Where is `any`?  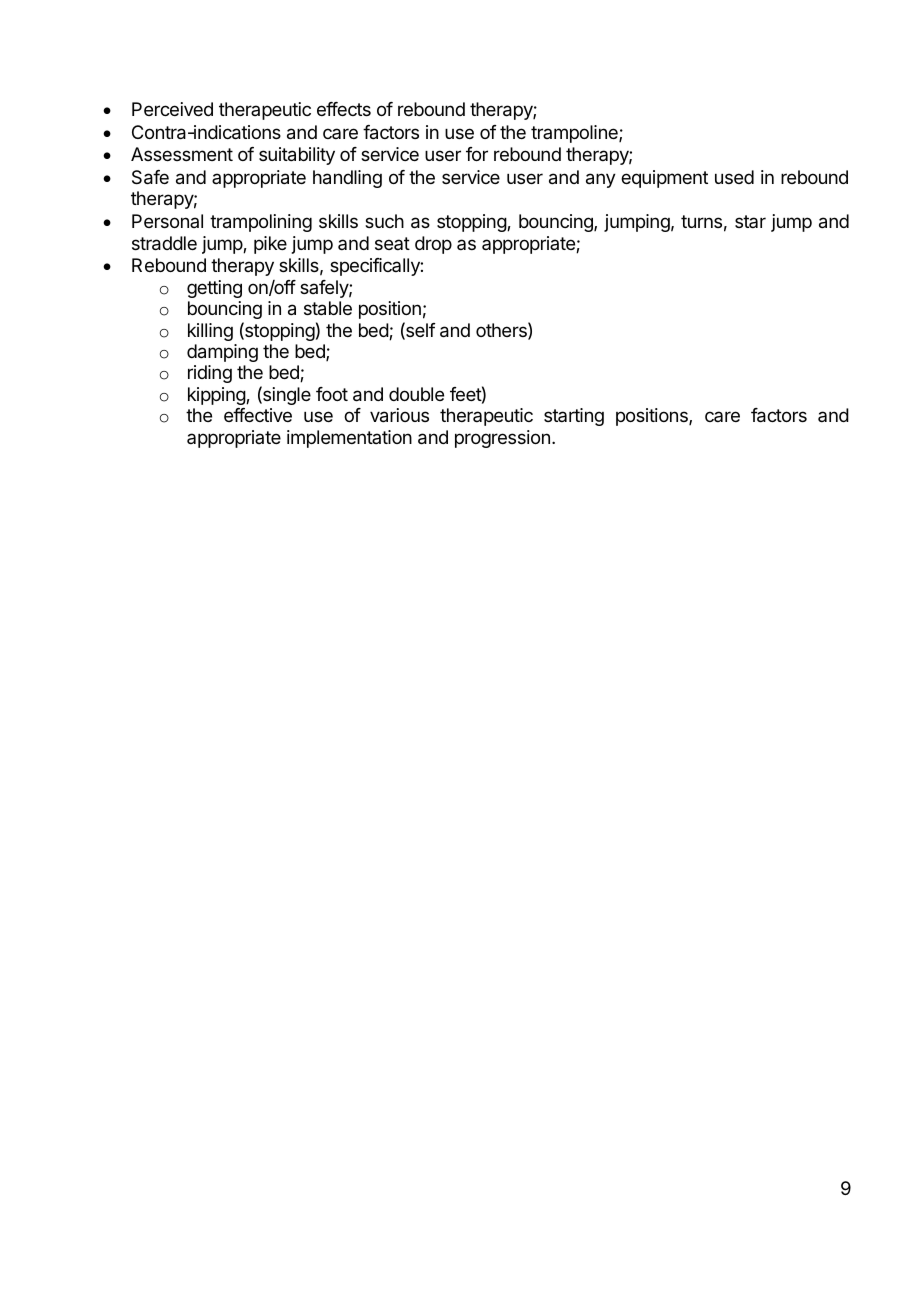 any is located at coordinates (601, 180).
